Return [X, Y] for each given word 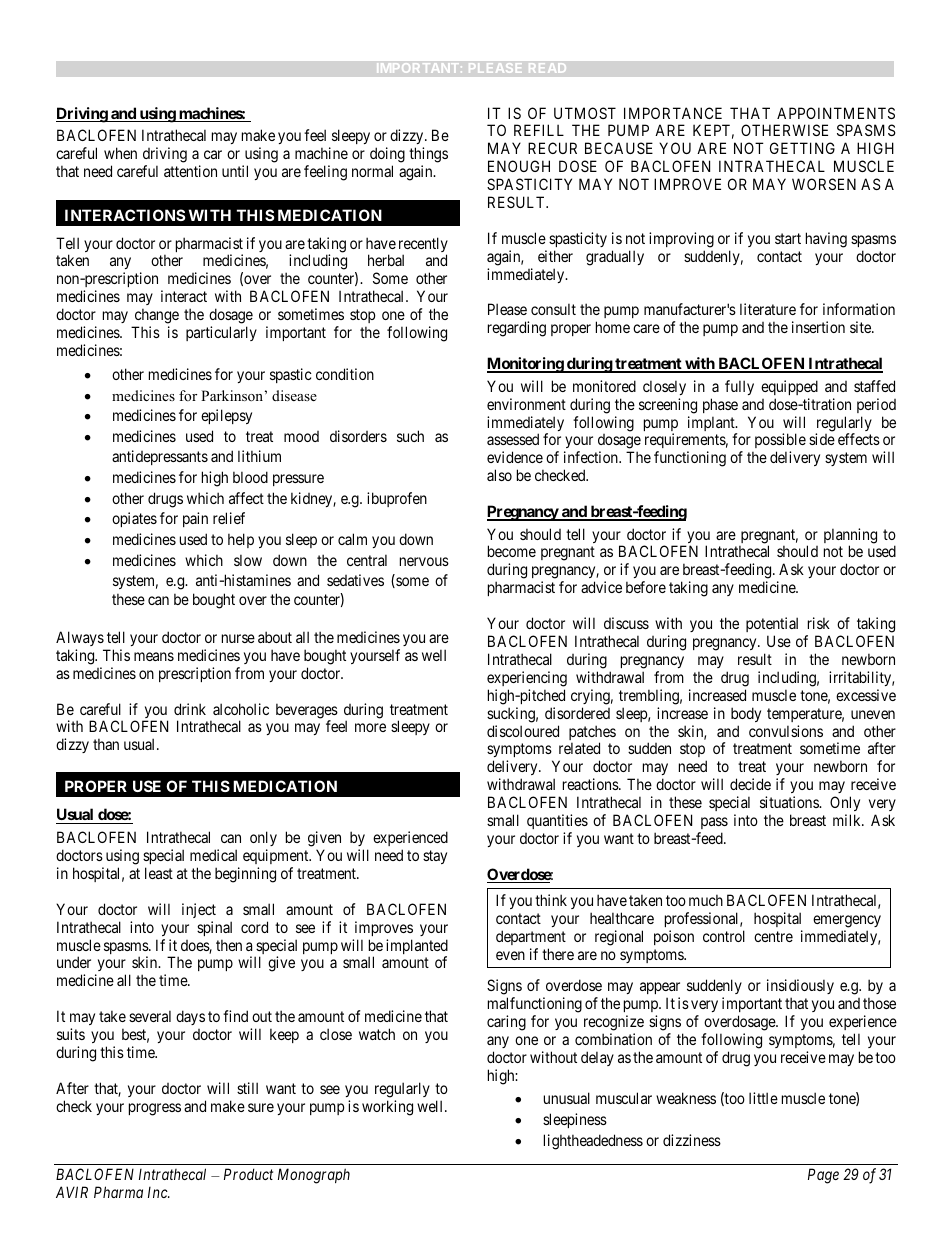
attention [190, 171]
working [387, 1108]
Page [823, 1176]
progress [155, 1109]
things [428, 155]
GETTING [802, 148]
